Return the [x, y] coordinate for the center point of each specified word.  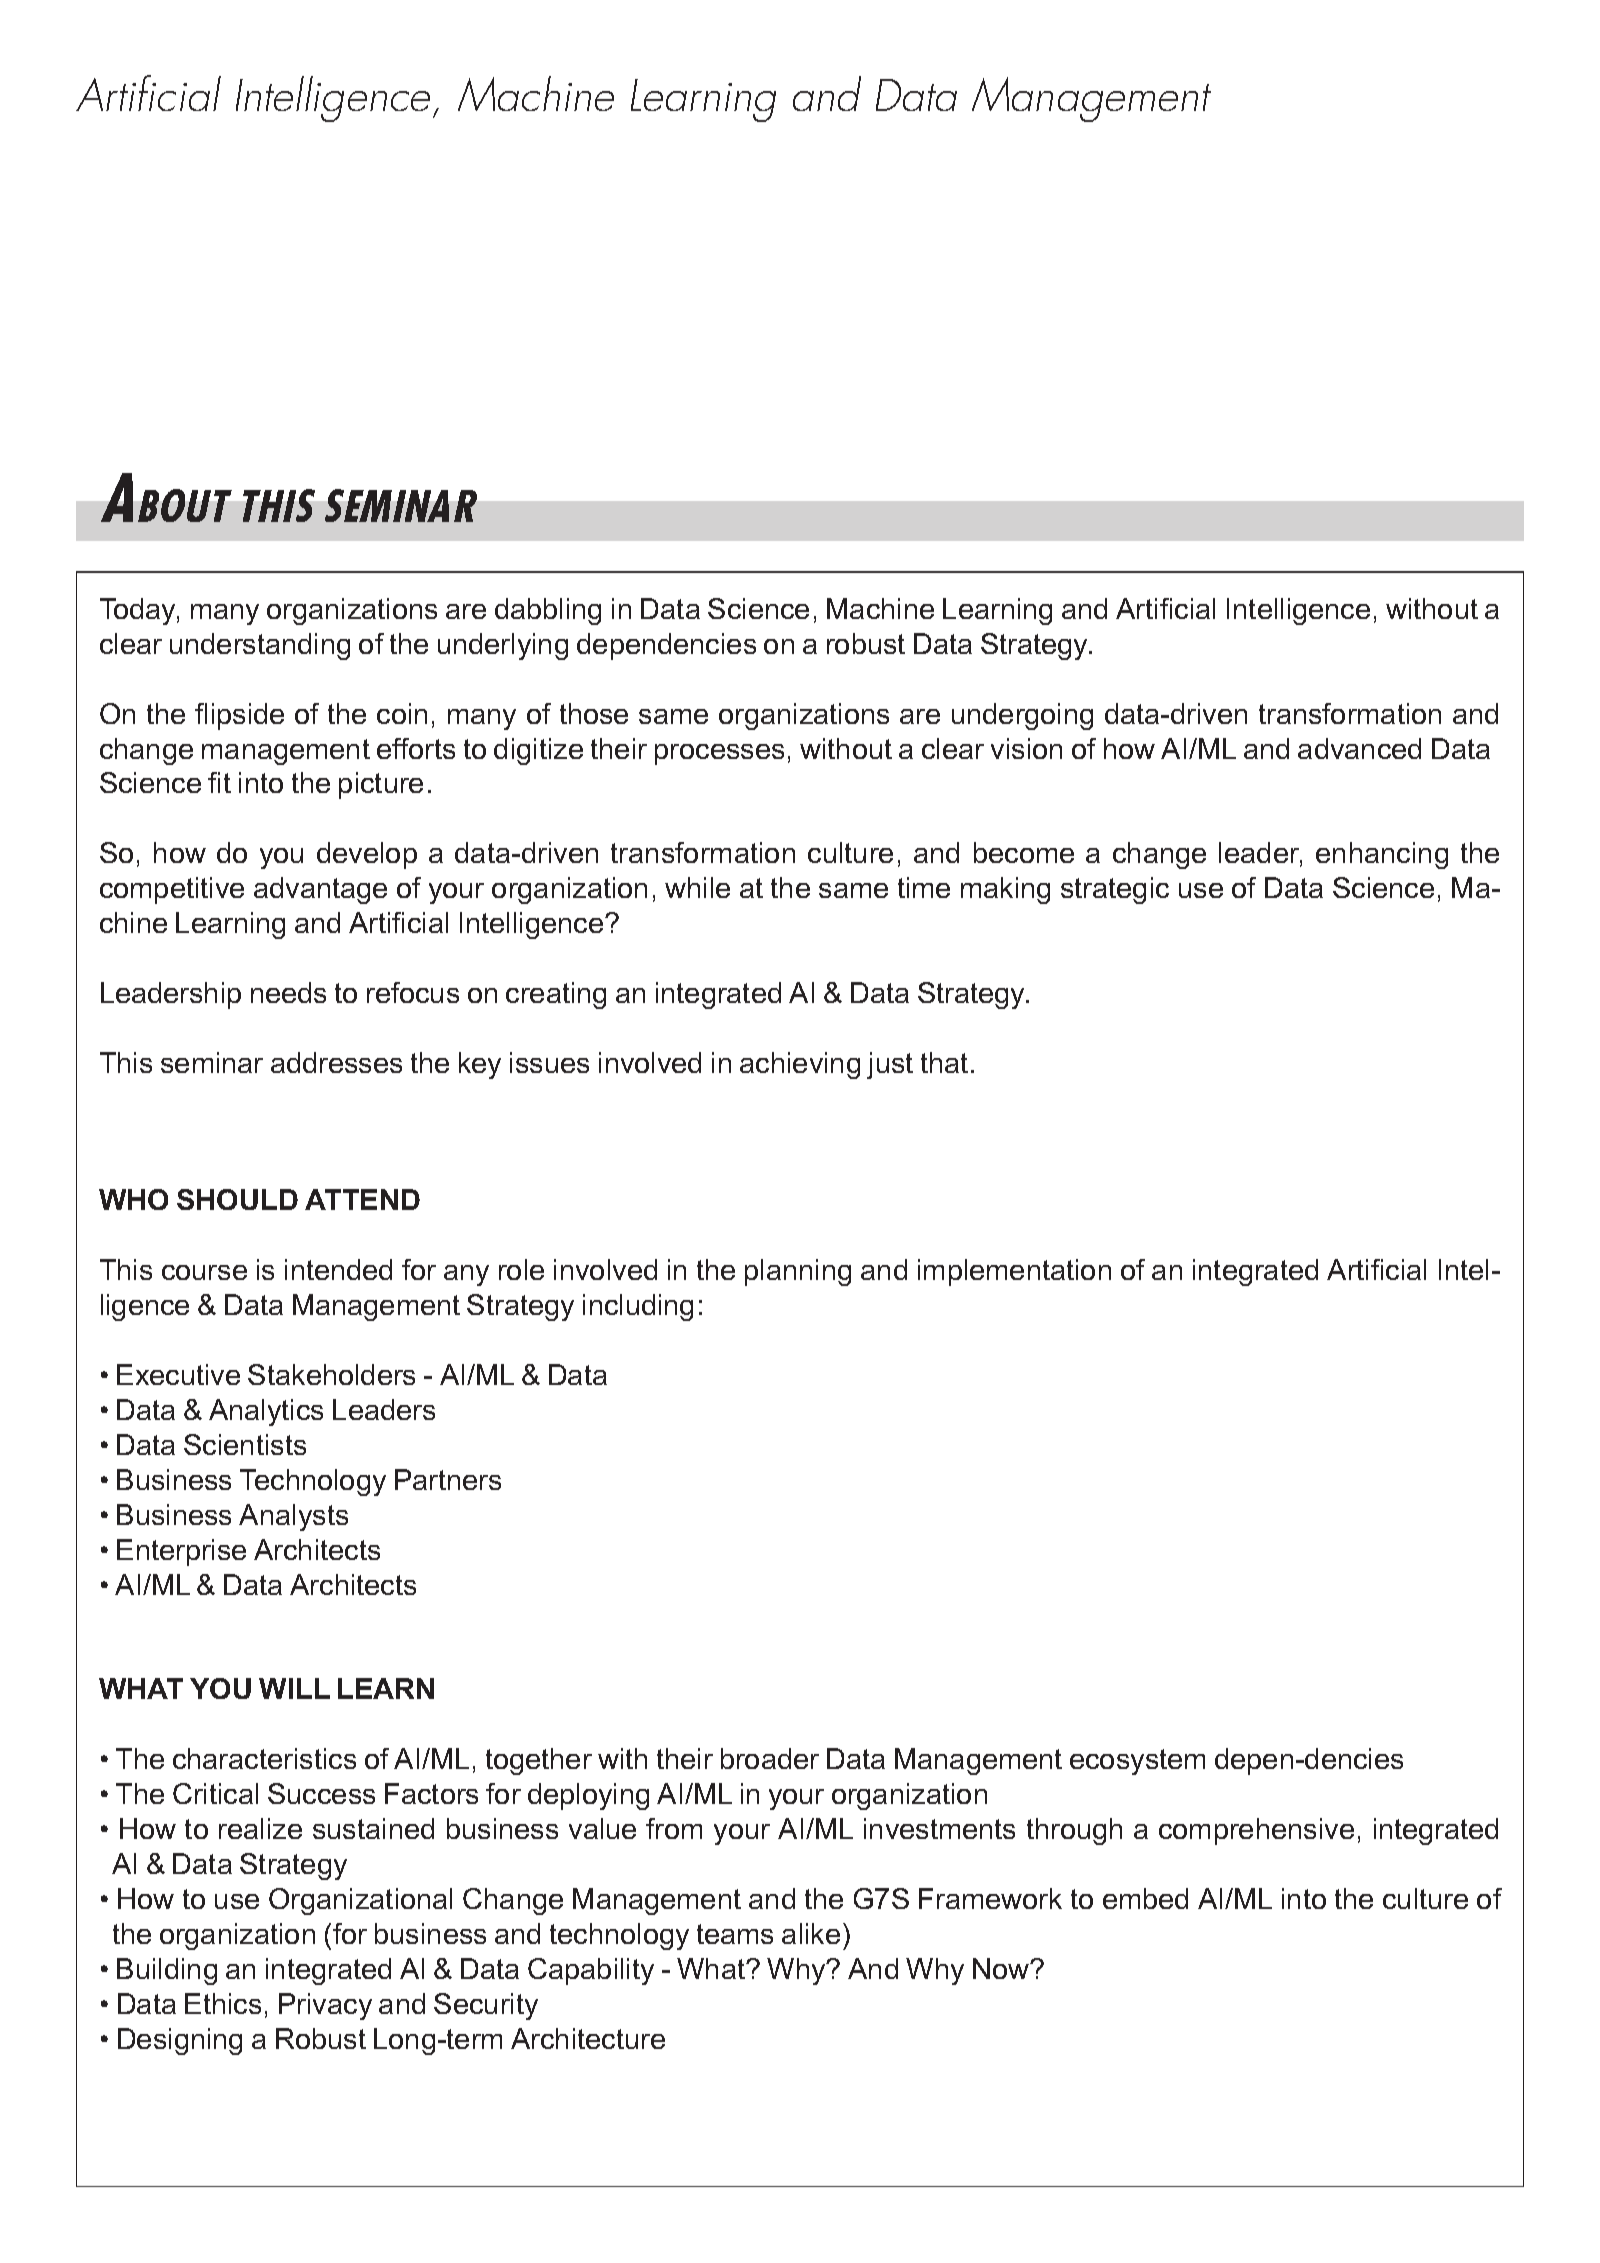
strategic [1115, 890]
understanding [260, 646]
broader [770, 1758]
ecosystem [1137, 1762]
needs [288, 992]
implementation [1014, 1272]
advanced [1359, 748]
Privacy [325, 2006]
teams [735, 1934]
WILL [294, 1688]
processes [719, 754]
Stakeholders [331, 1374]
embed [1145, 1898]
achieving [800, 1065]
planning [798, 1272]
